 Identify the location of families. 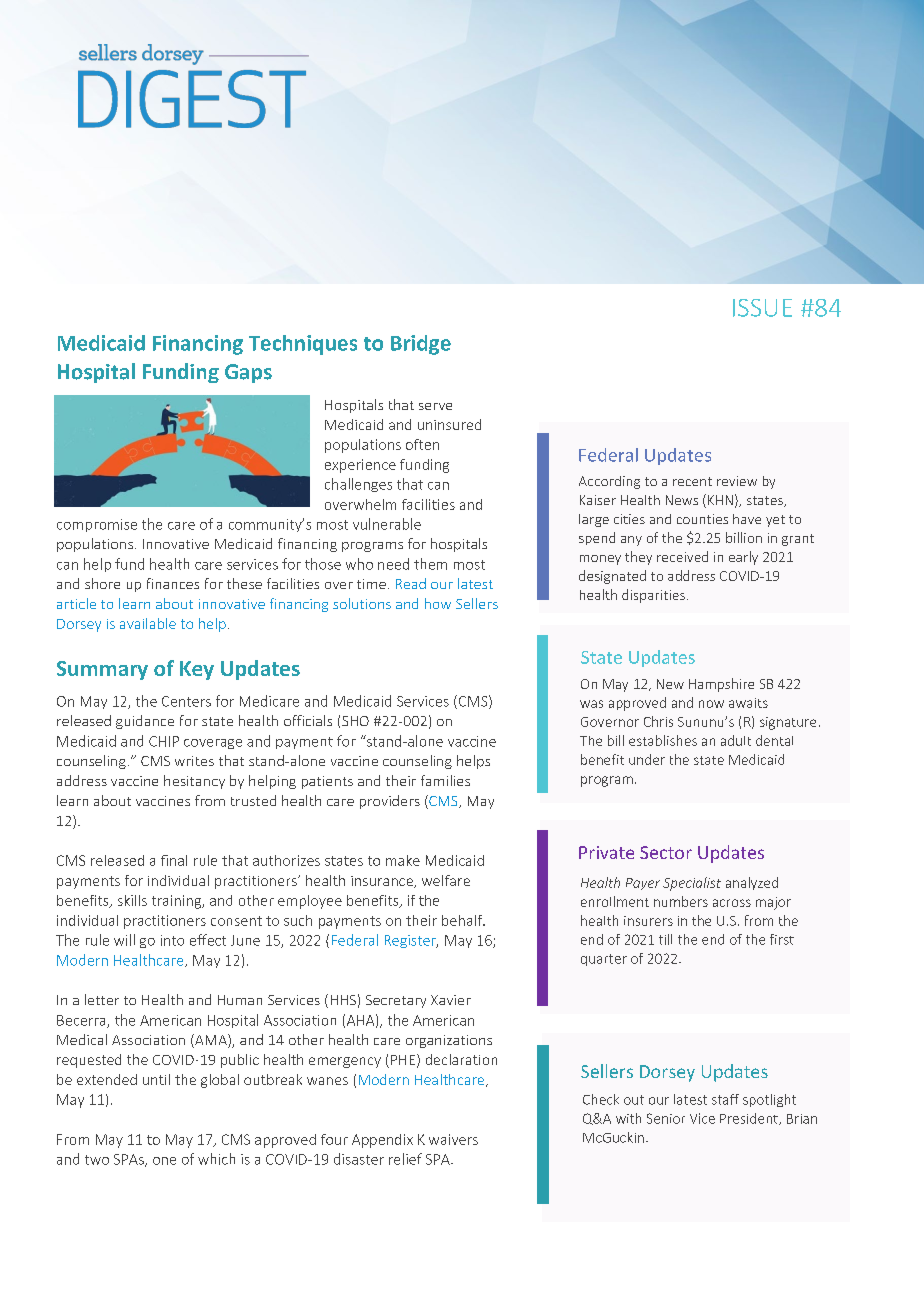
(445, 780).
